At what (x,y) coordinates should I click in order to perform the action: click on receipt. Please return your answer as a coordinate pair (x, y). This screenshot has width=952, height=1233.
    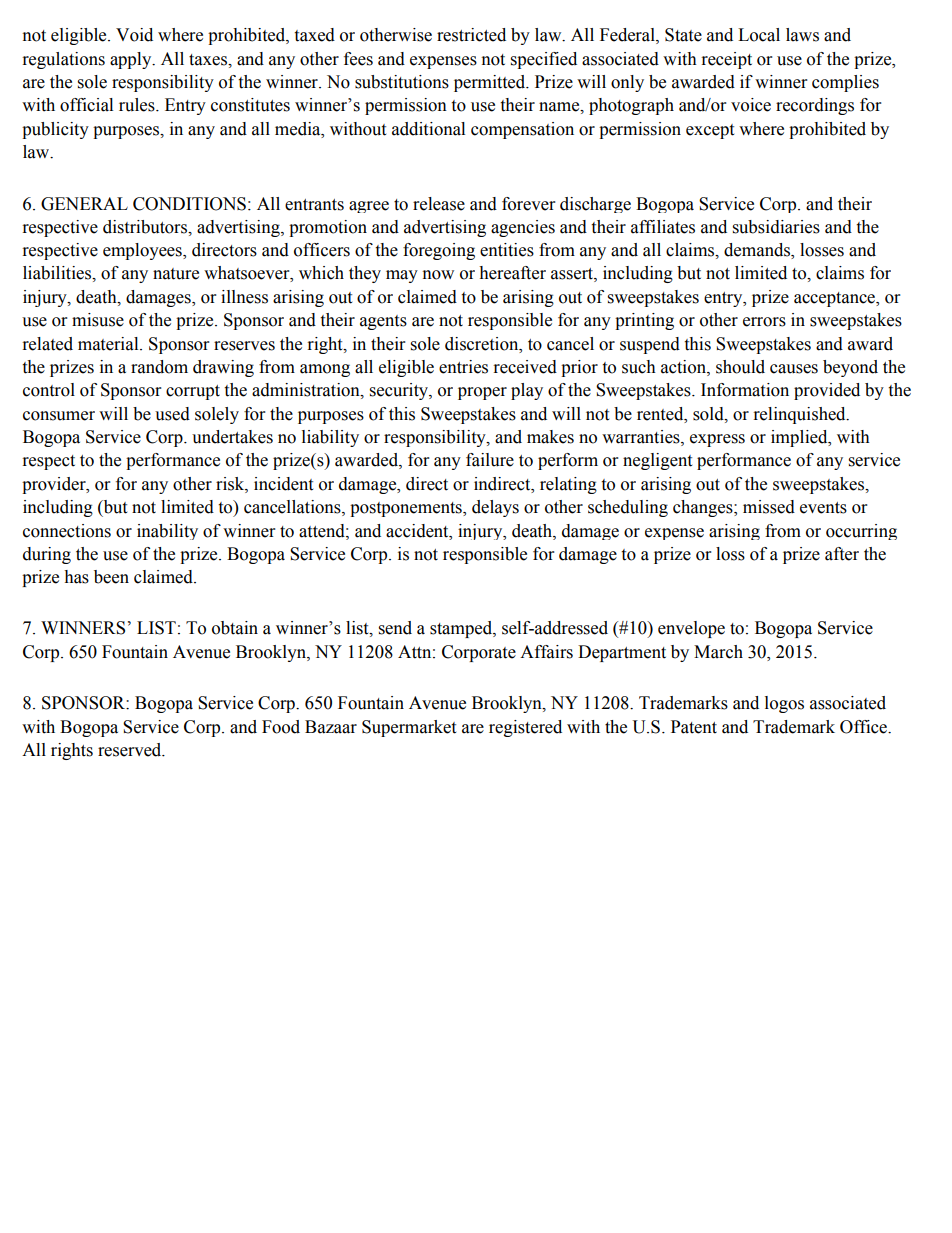
    Looking at the image, I should click on (727, 60).
